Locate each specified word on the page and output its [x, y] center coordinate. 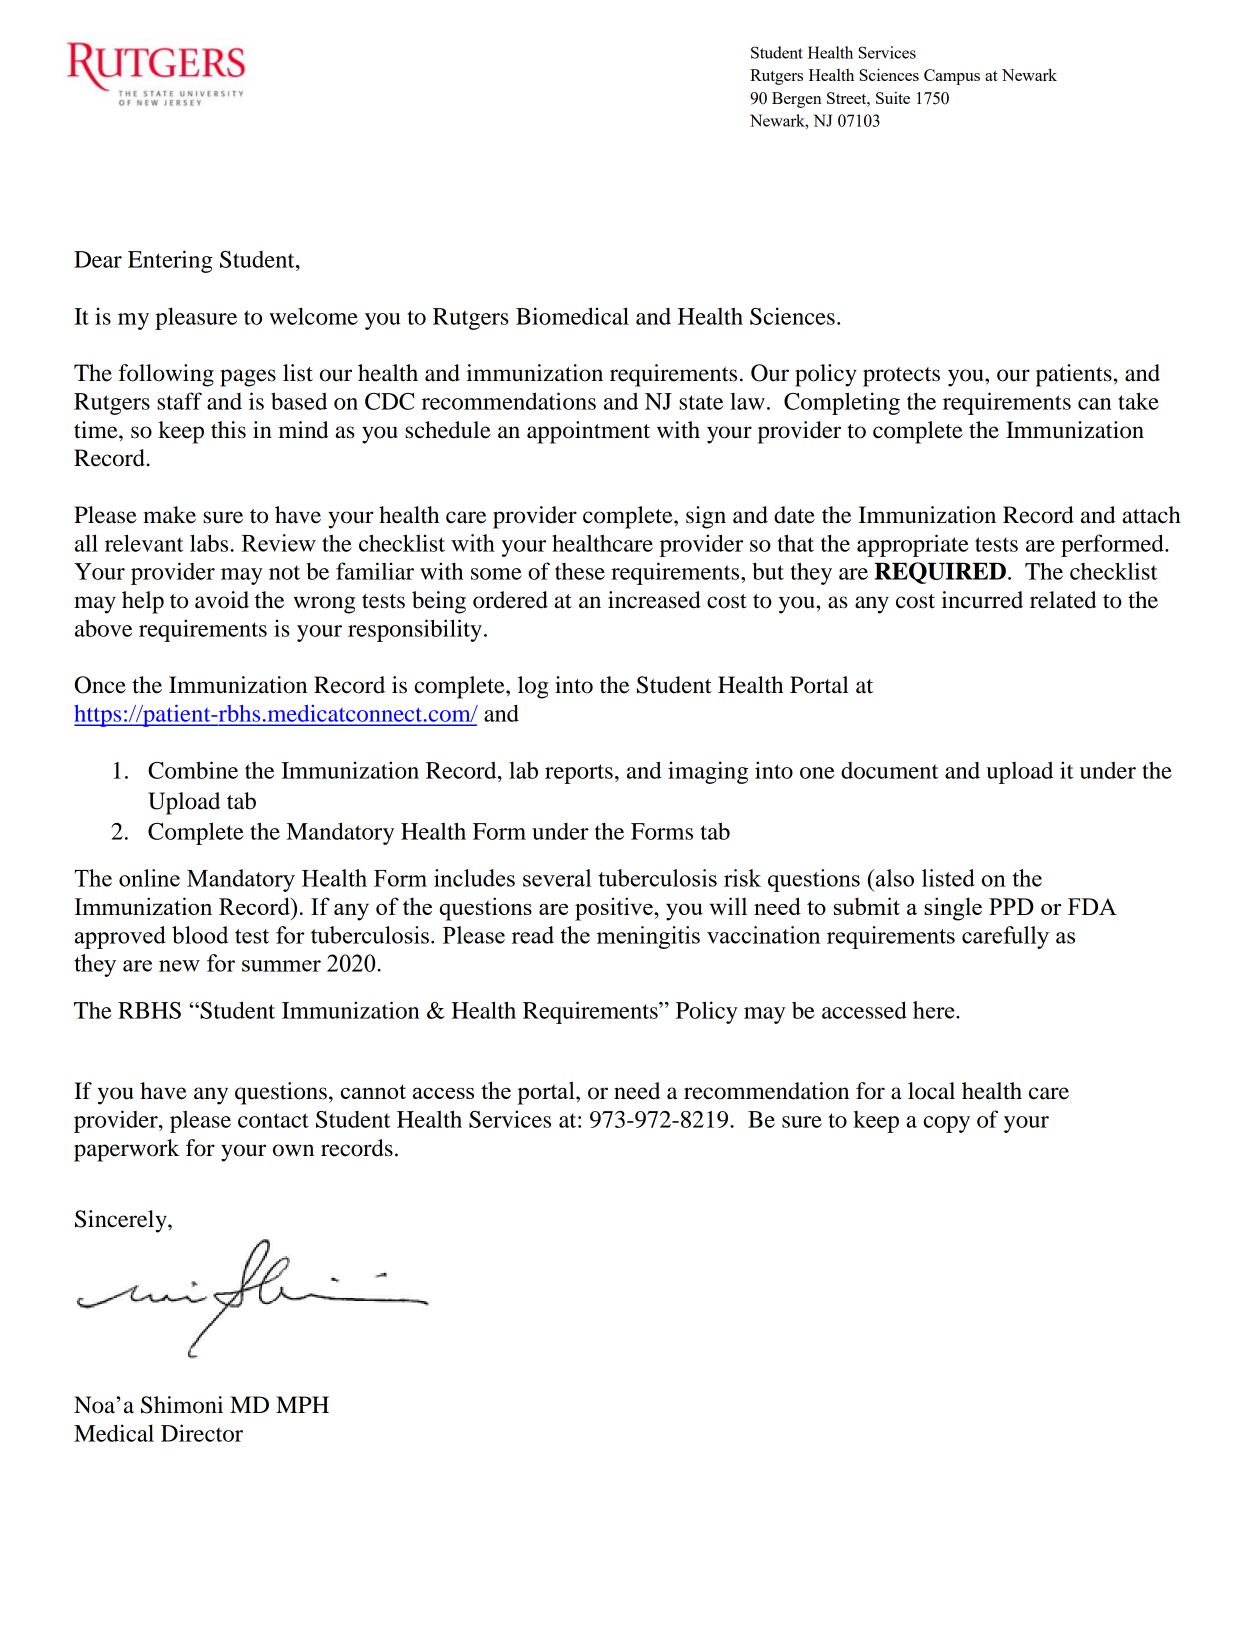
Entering [170, 261]
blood [200, 935]
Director [202, 1433]
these [580, 571]
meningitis [648, 937]
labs [210, 543]
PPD [1011, 906]
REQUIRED [940, 573]
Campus [952, 77]
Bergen [797, 100]
